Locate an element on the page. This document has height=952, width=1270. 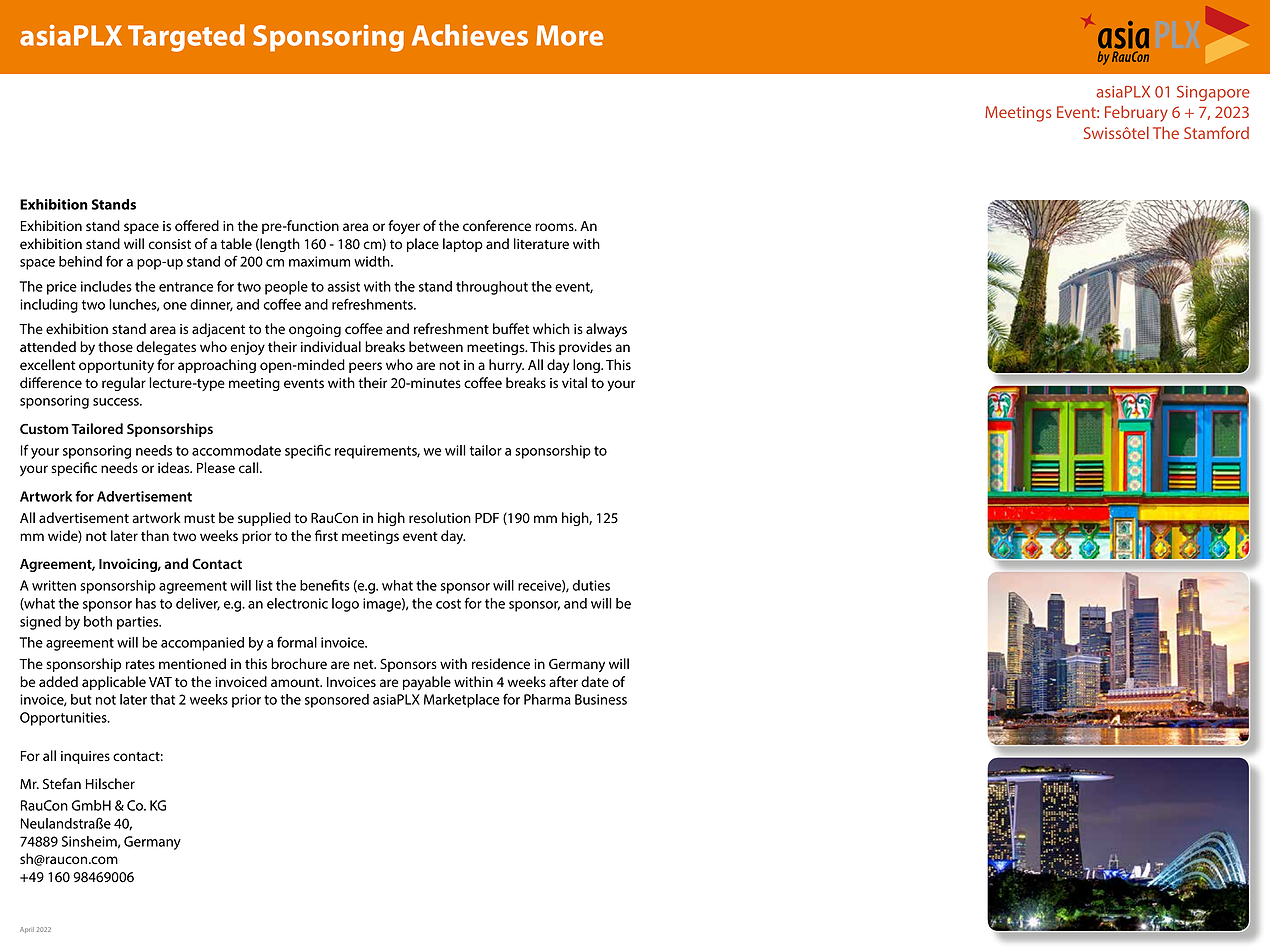
April is located at coordinates (27, 930).
